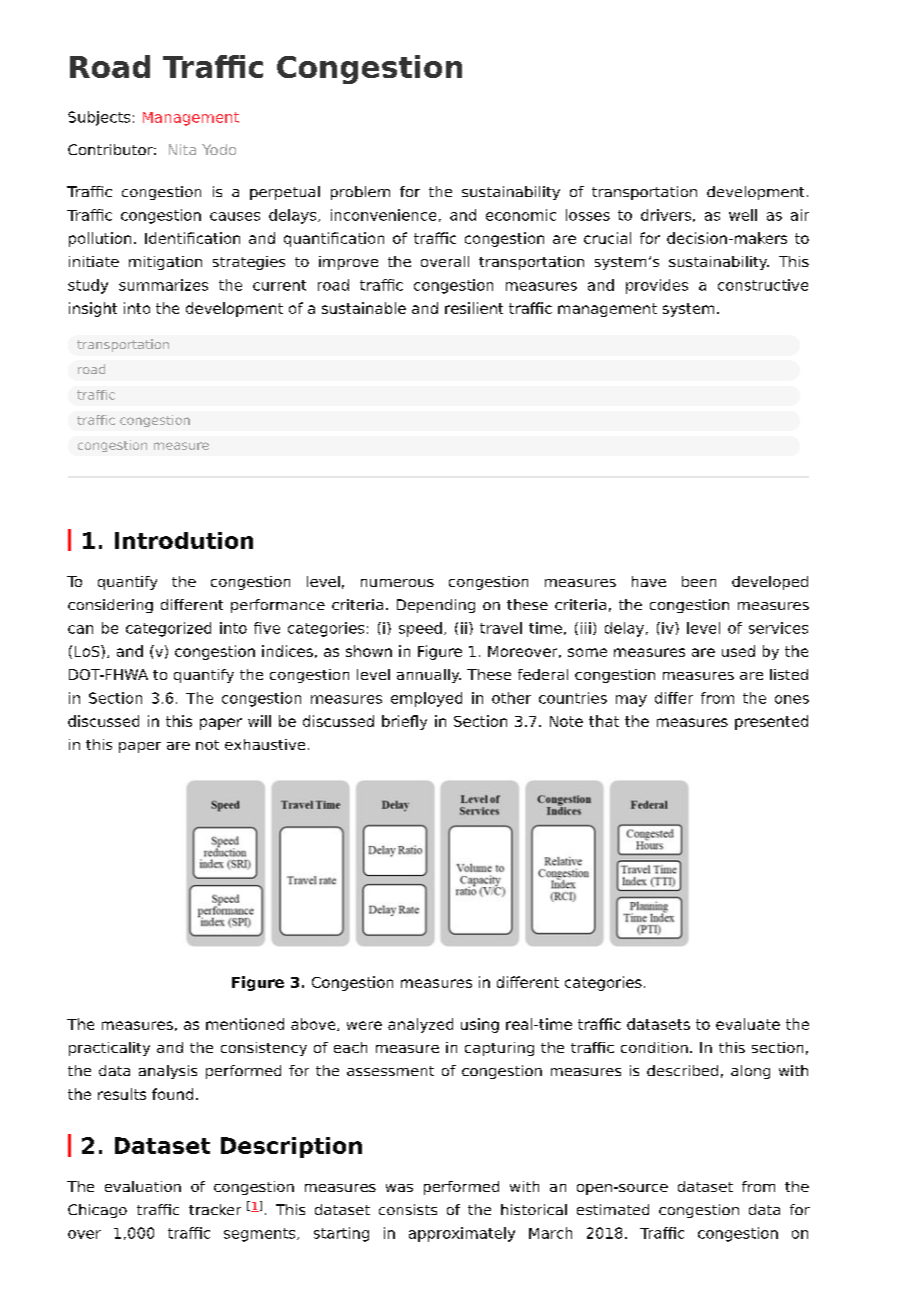 The height and width of the document is (1308, 924). What do you see at coordinates (93, 309) in the document?
I see `insight` at bounding box center [93, 309].
